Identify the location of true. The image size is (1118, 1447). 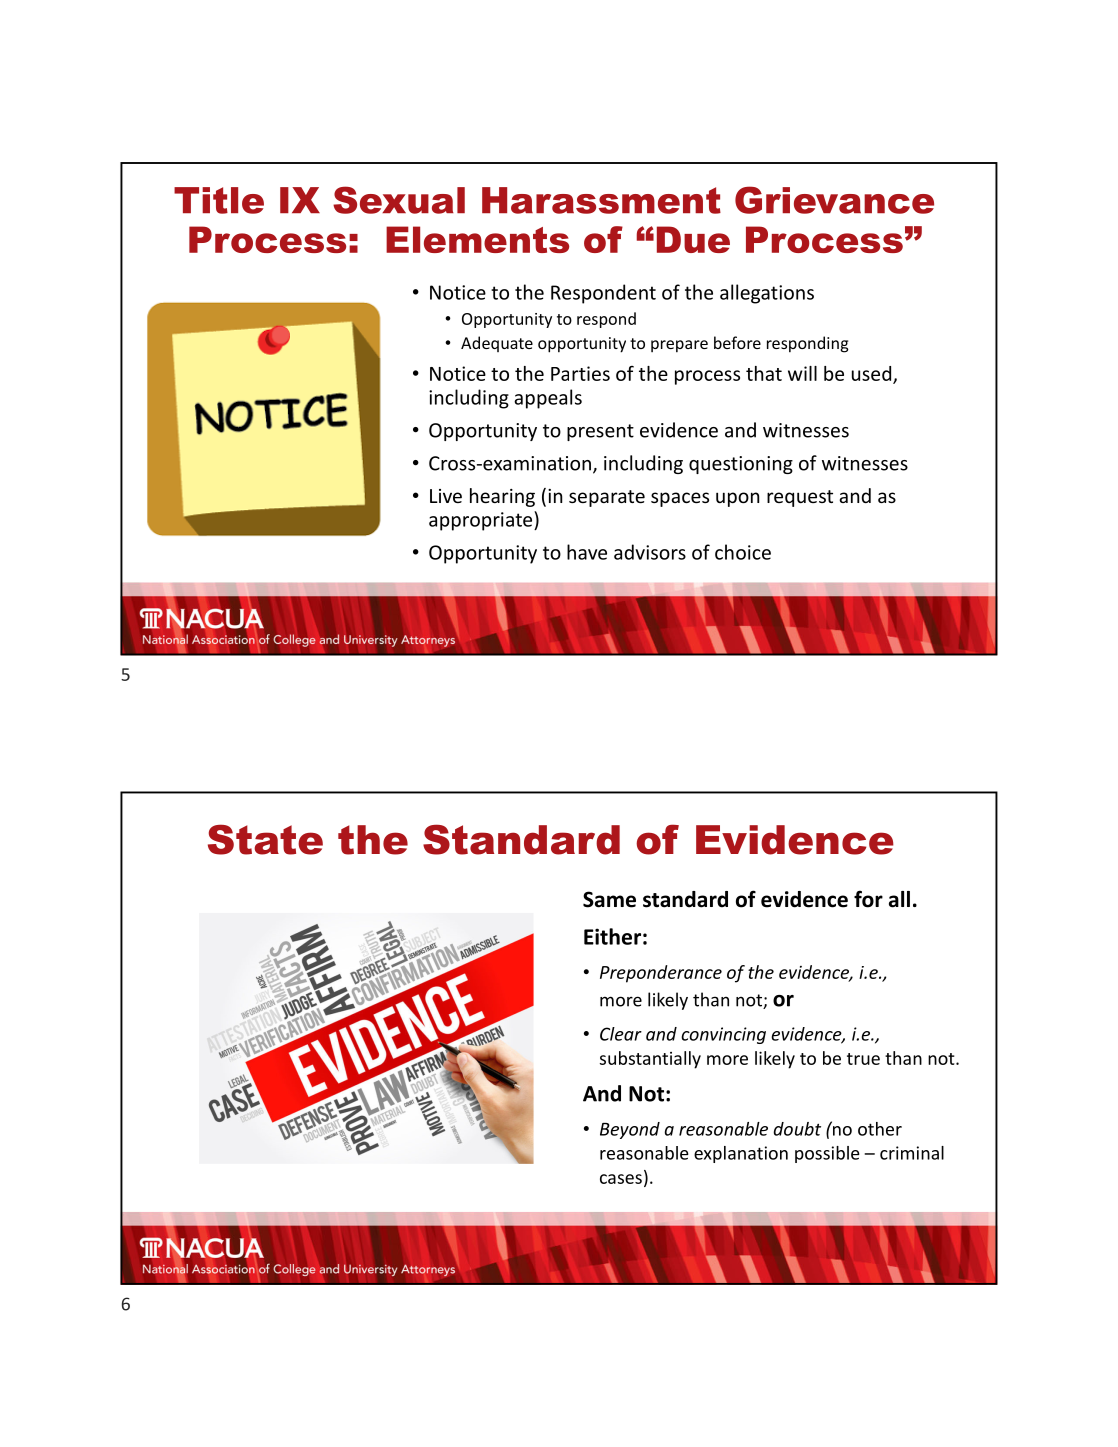
(863, 1059).
